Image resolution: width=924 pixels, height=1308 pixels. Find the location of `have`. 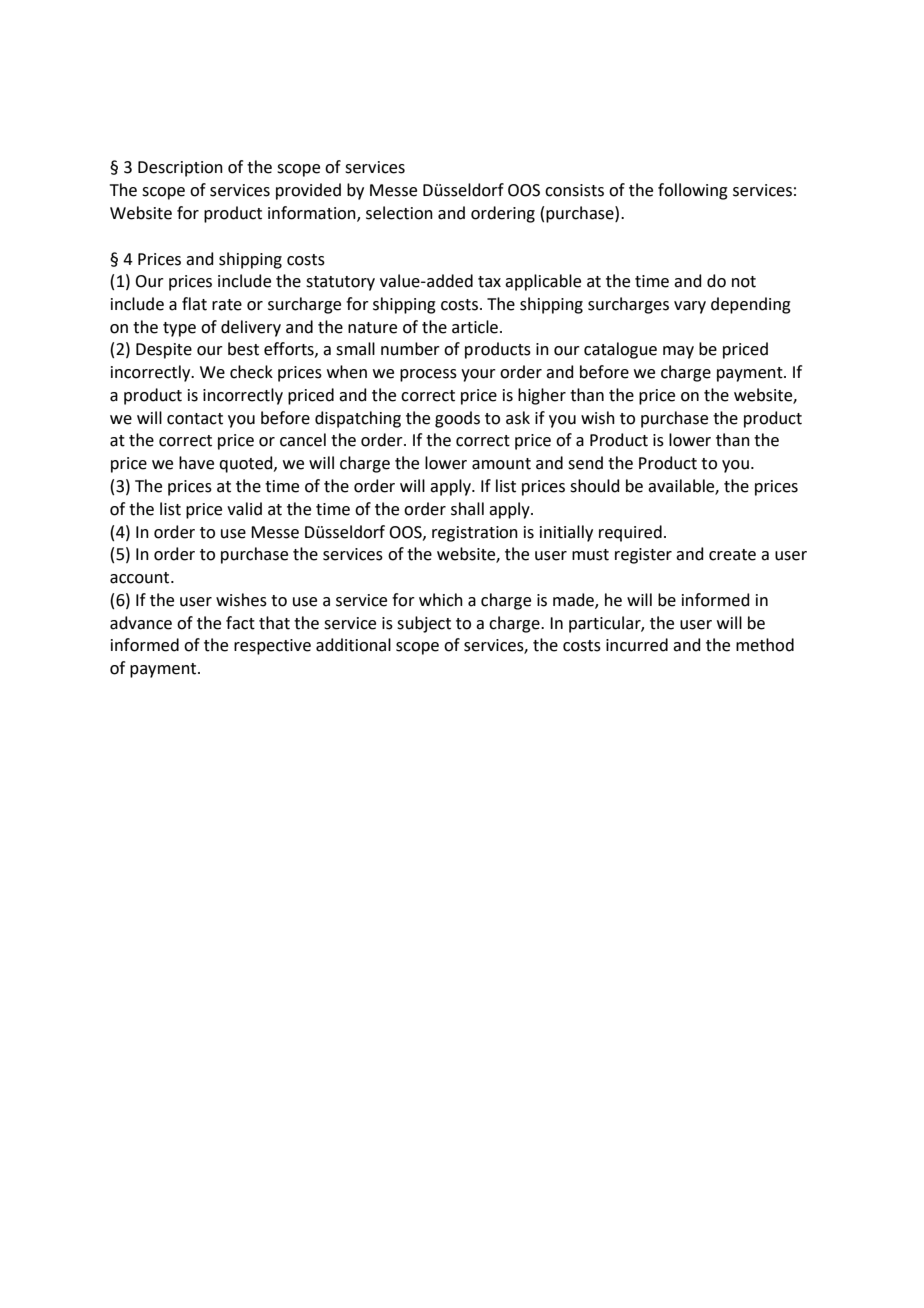

have is located at coordinates (196, 463).
